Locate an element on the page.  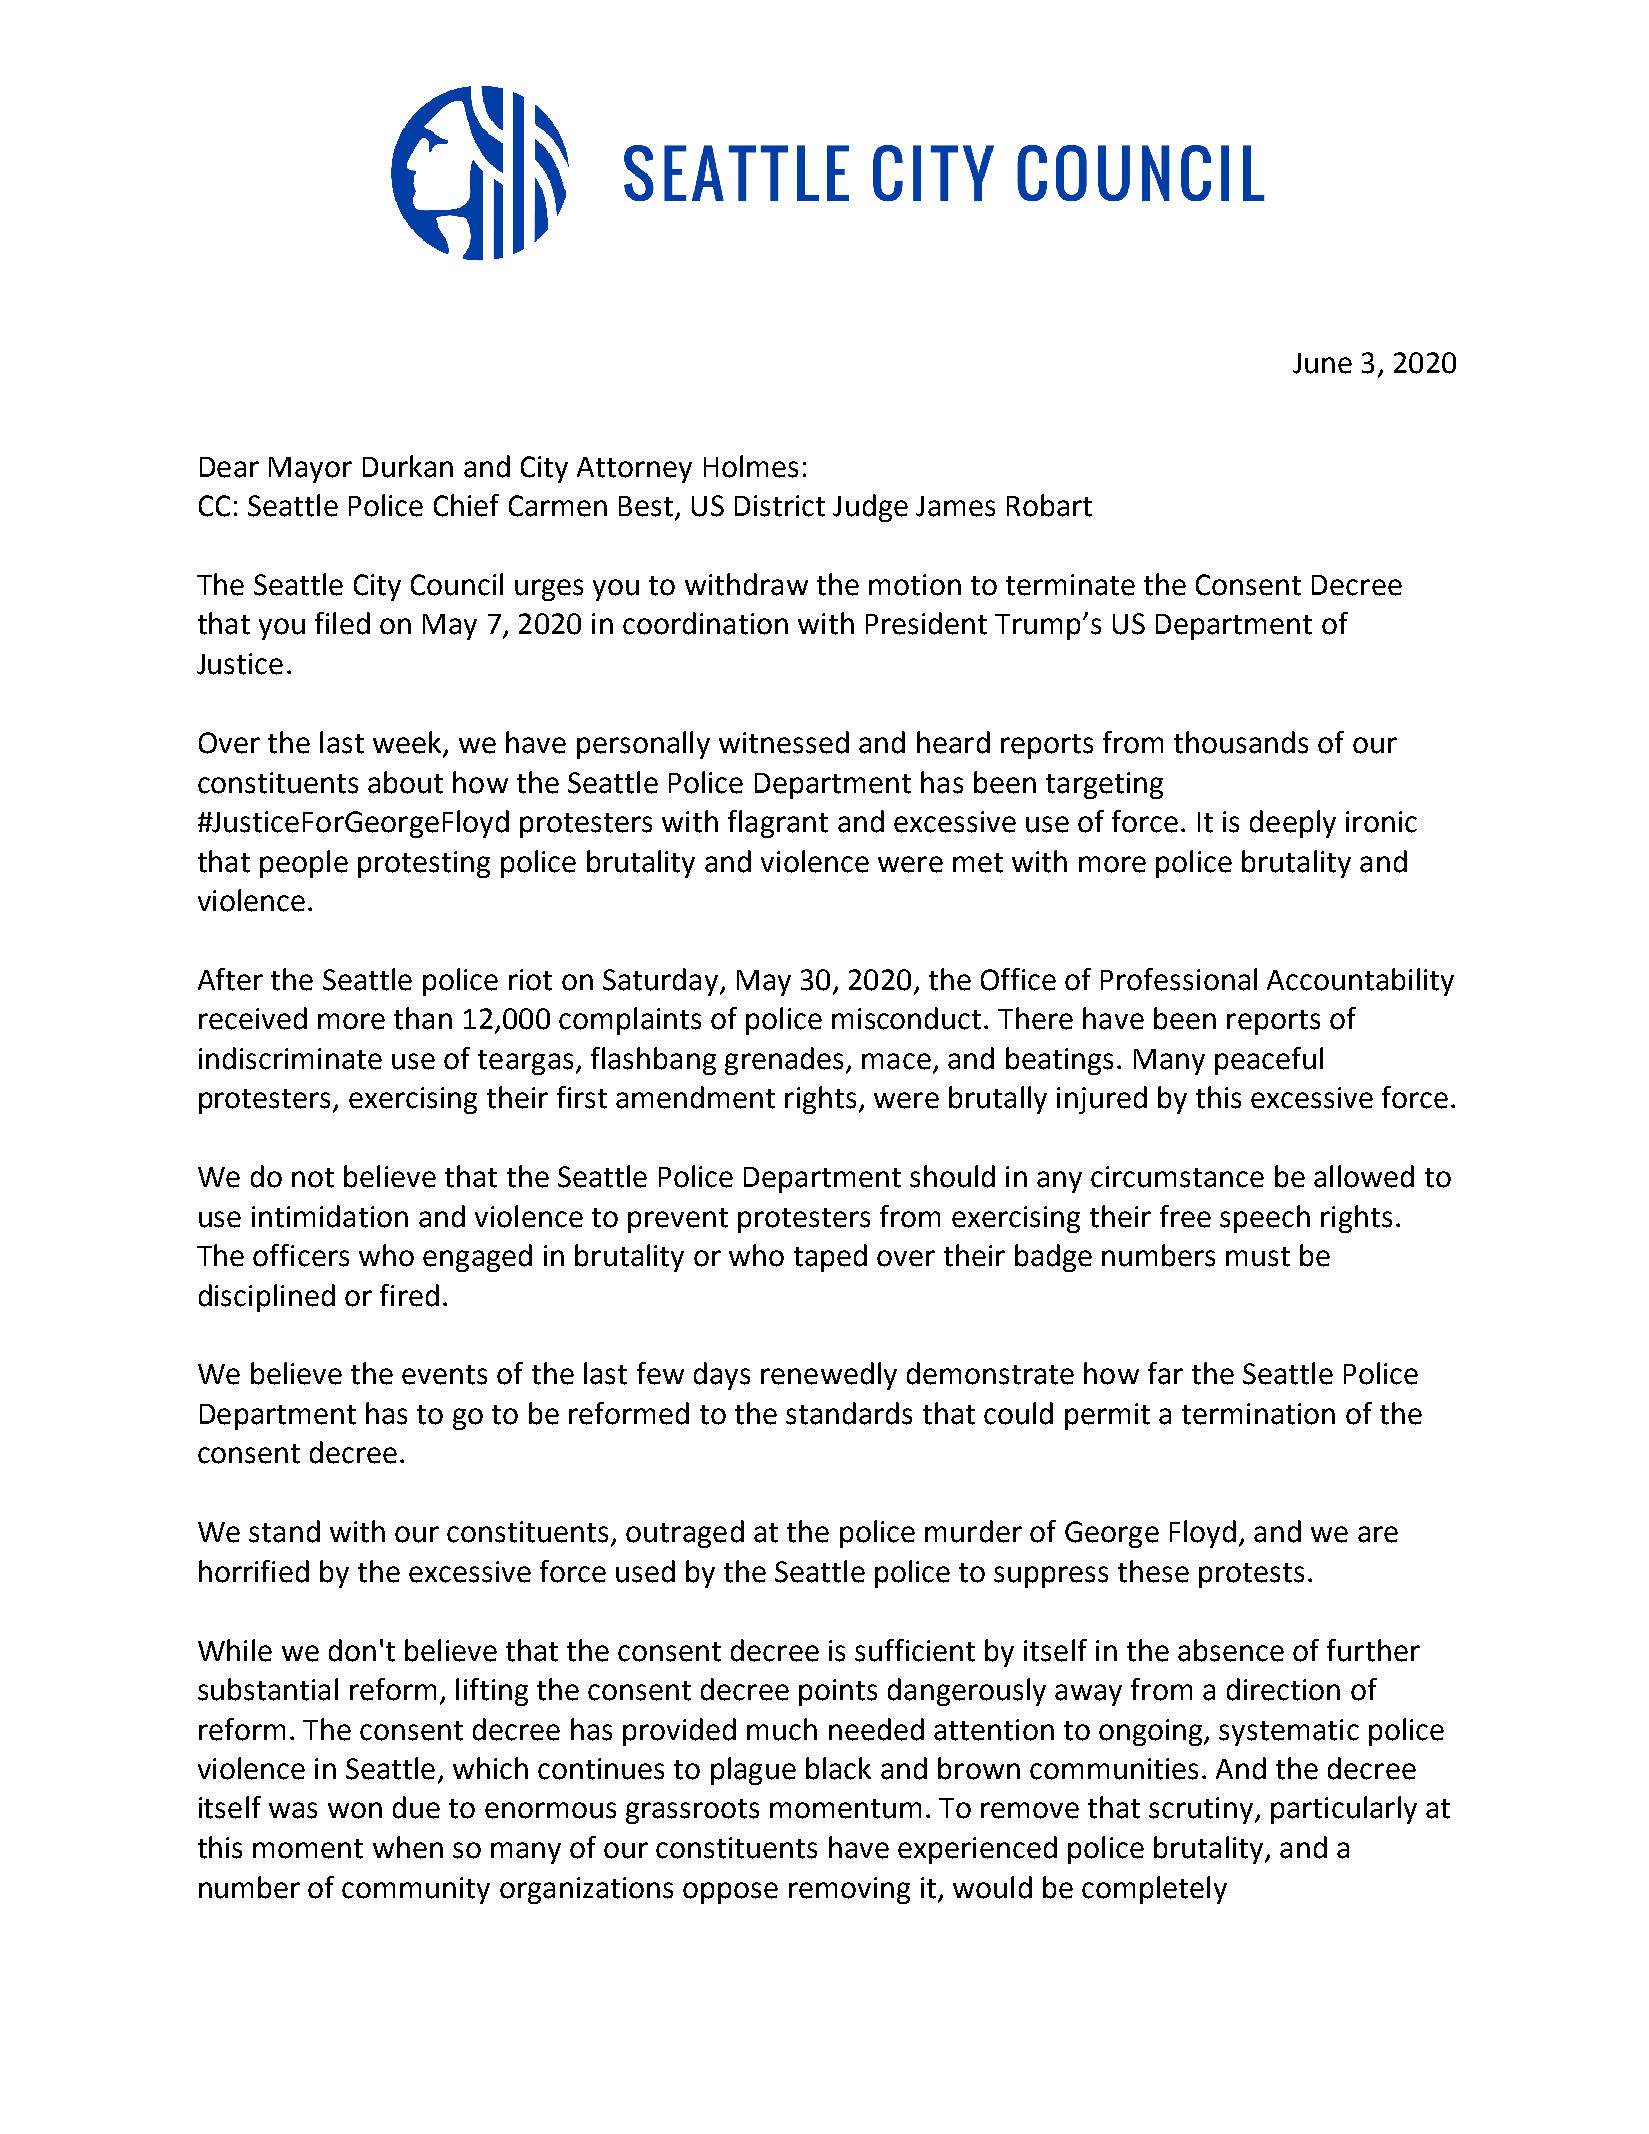
when is located at coordinates (408, 1847).
